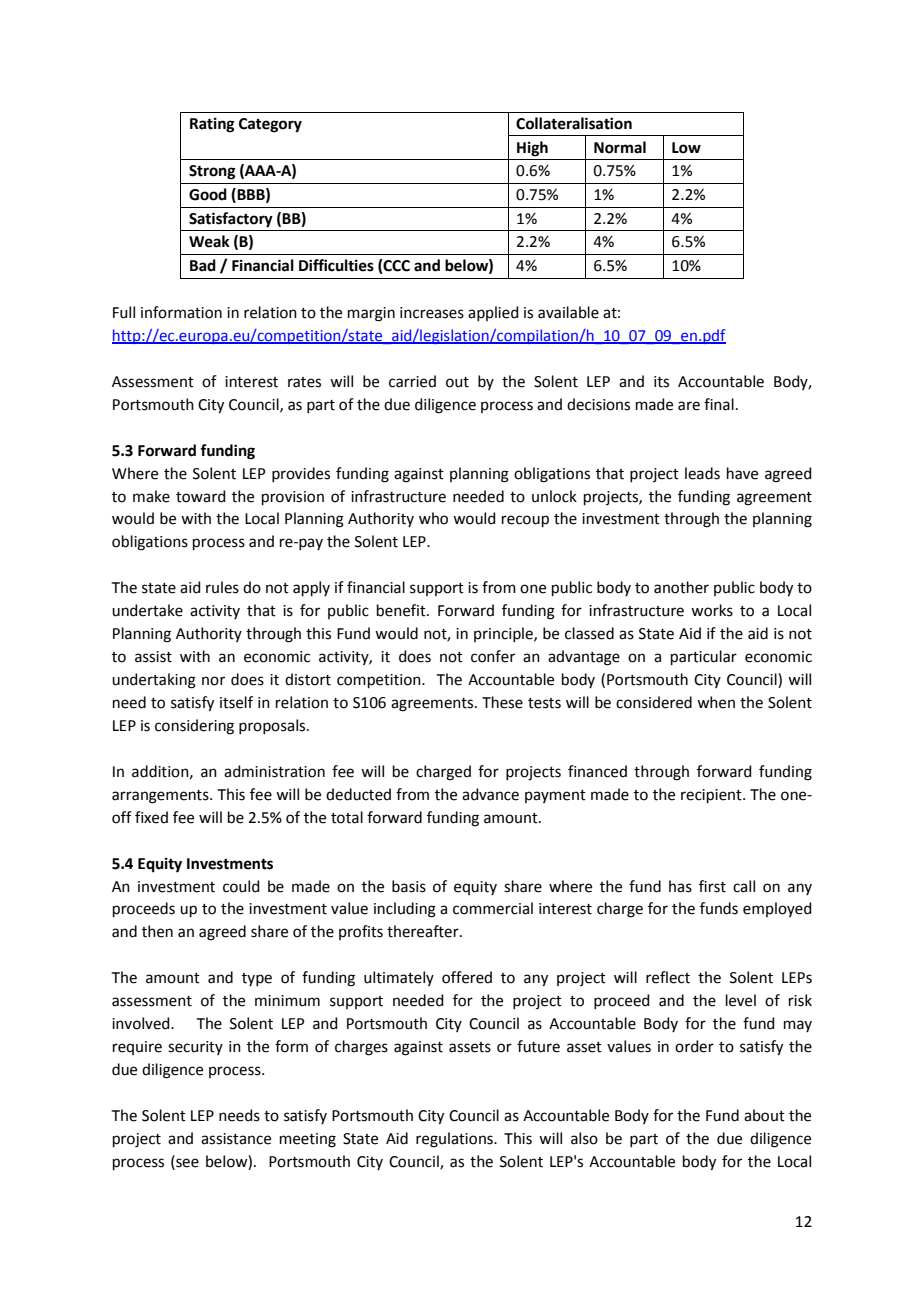 The width and height of the document is (924, 1308). What do you see at coordinates (620, 147) in the document?
I see `Normal` at bounding box center [620, 147].
